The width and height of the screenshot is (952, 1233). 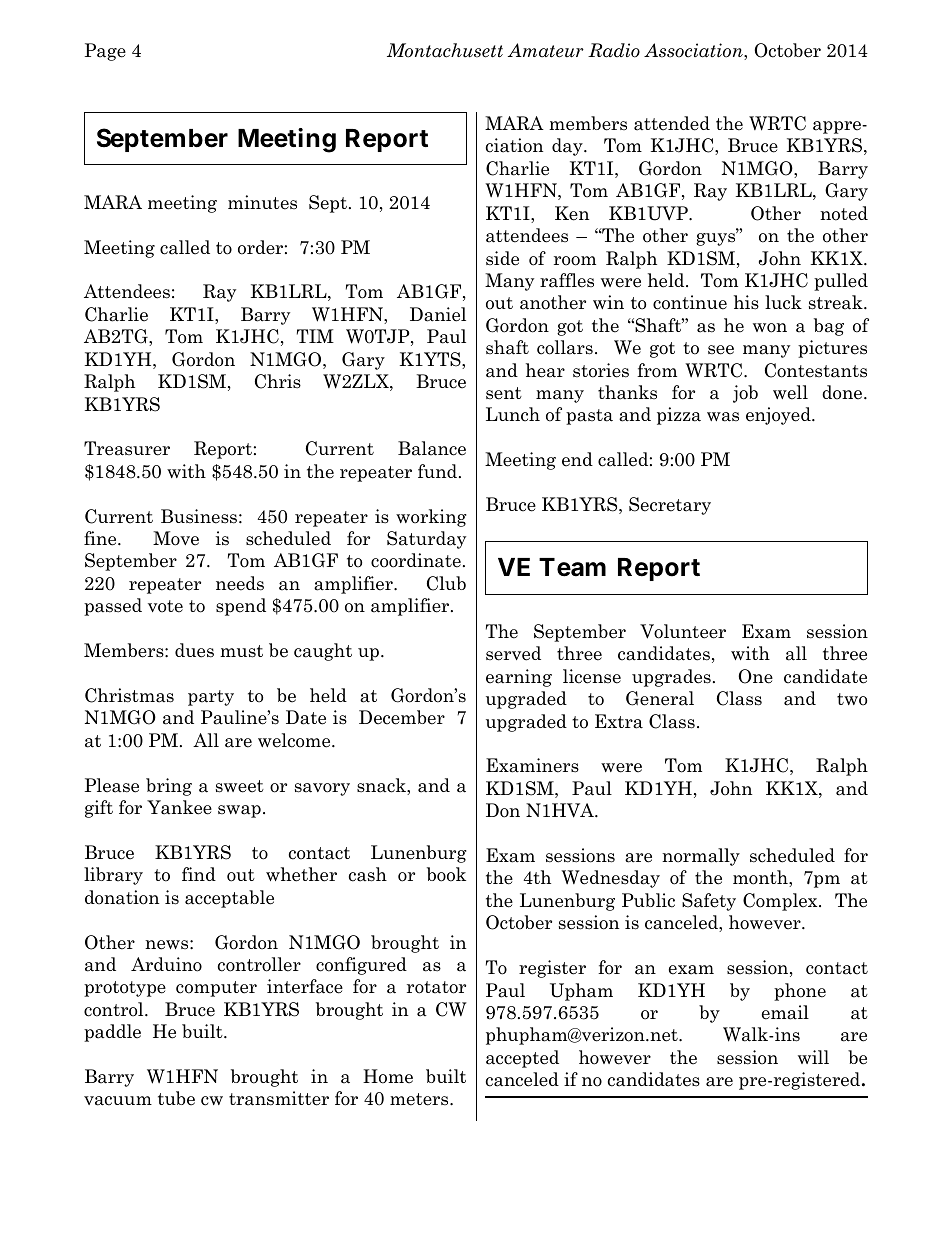 What do you see at coordinates (315, 336) in the screenshot?
I see `TIM` at bounding box center [315, 336].
